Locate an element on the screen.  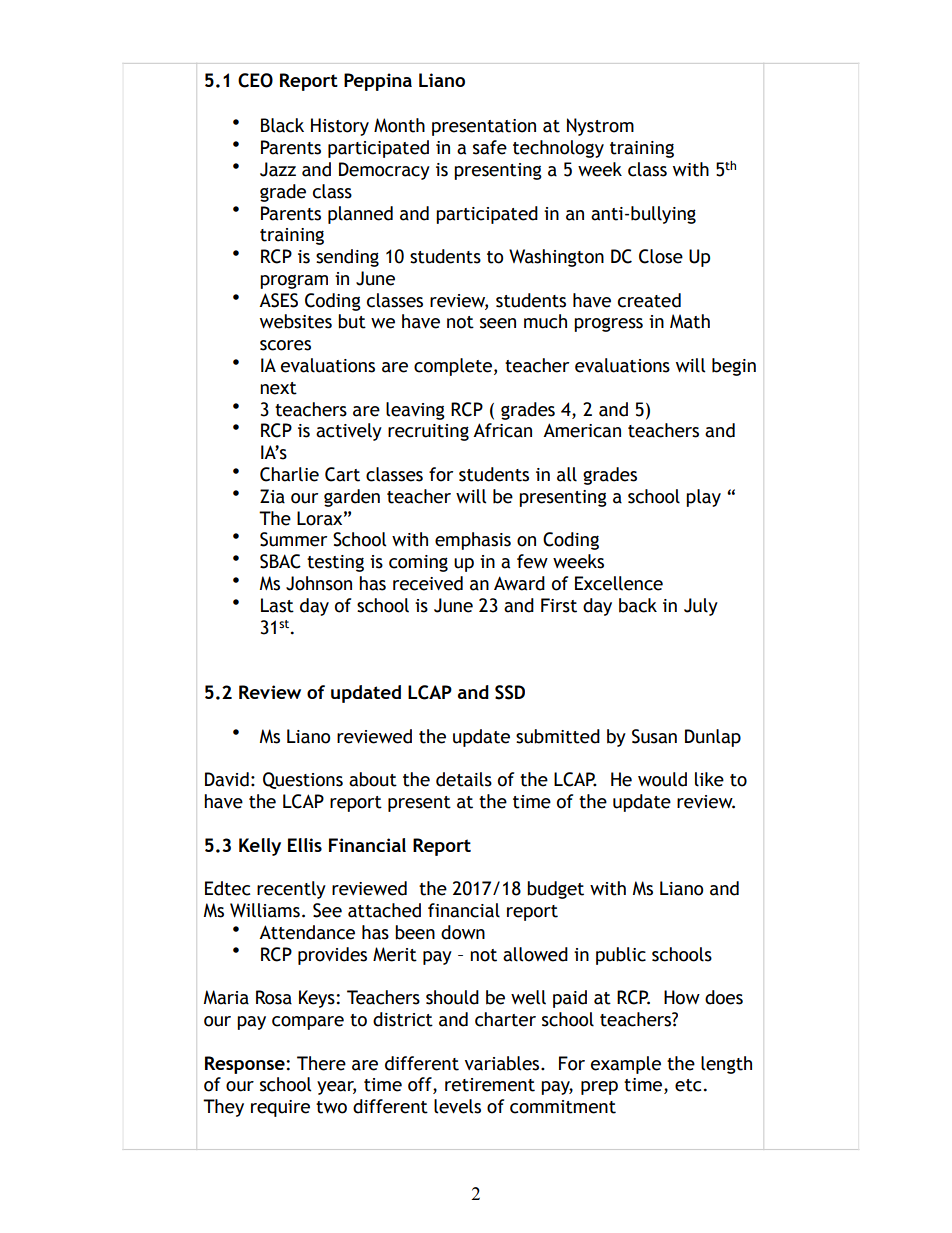
safe is located at coordinates (490, 147).
